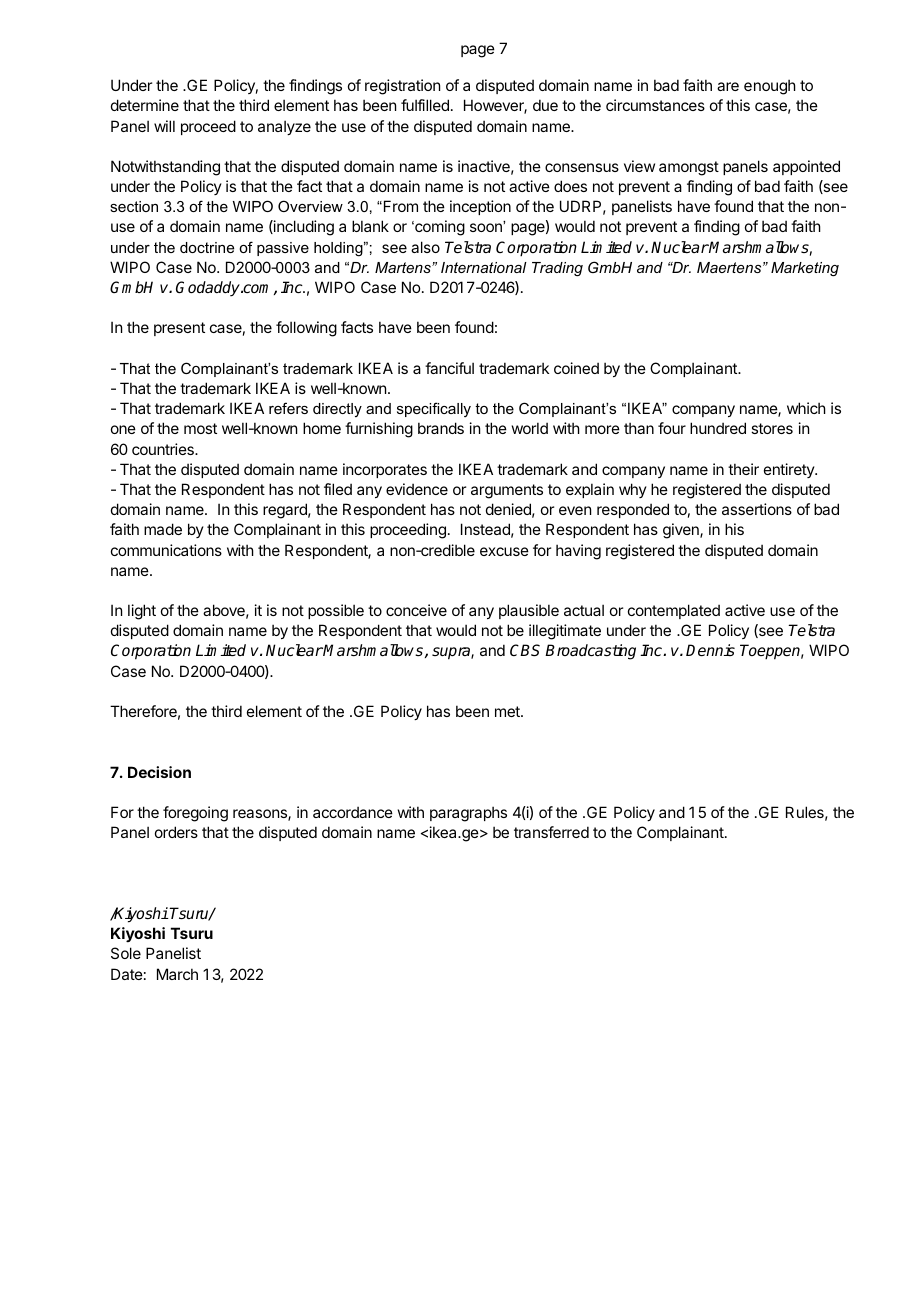  What do you see at coordinates (177, 974) in the screenshot?
I see `March` at bounding box center [177, 974].
